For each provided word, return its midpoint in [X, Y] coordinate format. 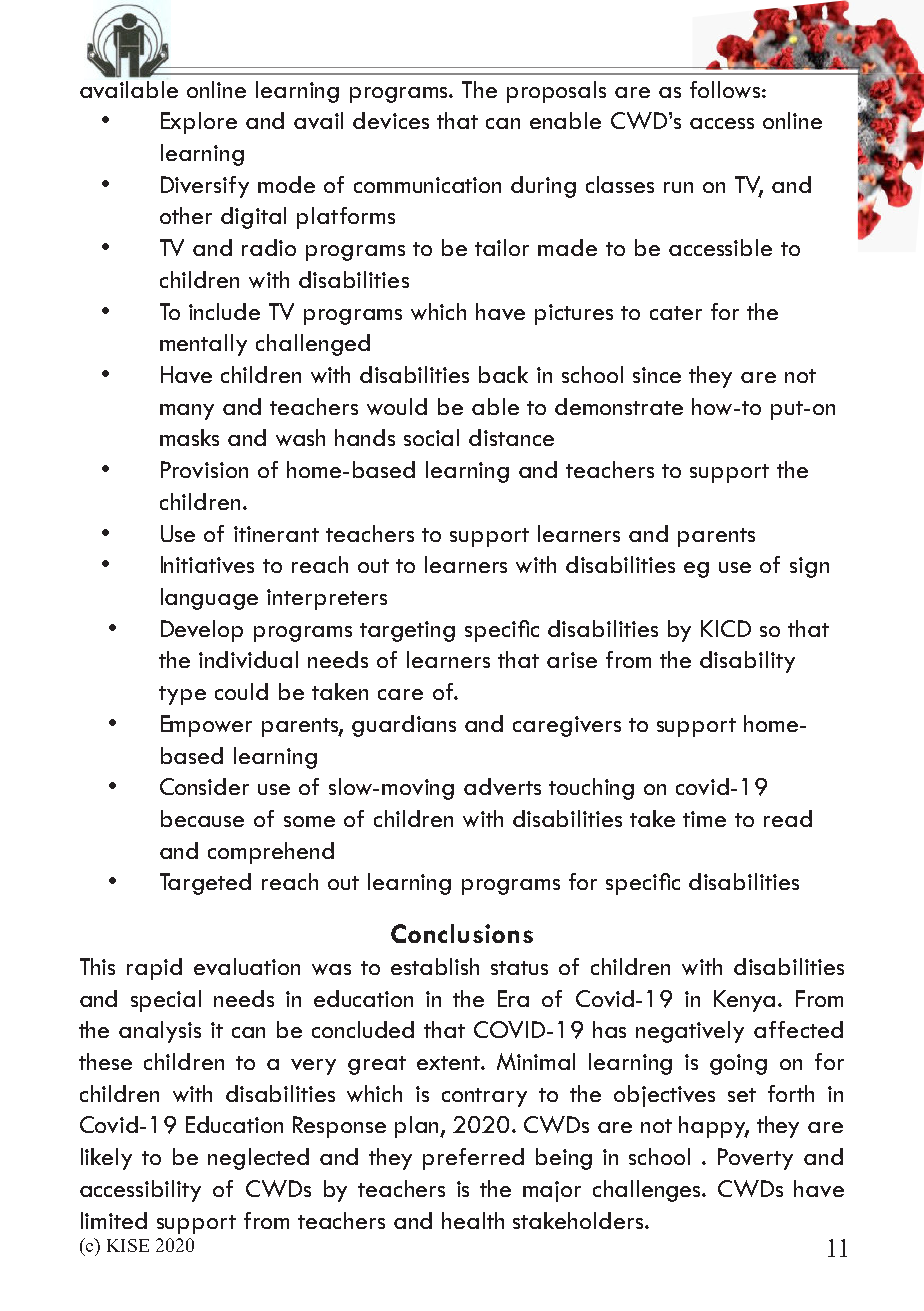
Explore [199, 123]
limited [114, 1220]
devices [391, 120]
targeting [407, 631]
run [678, 187]
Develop [202, 631]
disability [747, 662]
